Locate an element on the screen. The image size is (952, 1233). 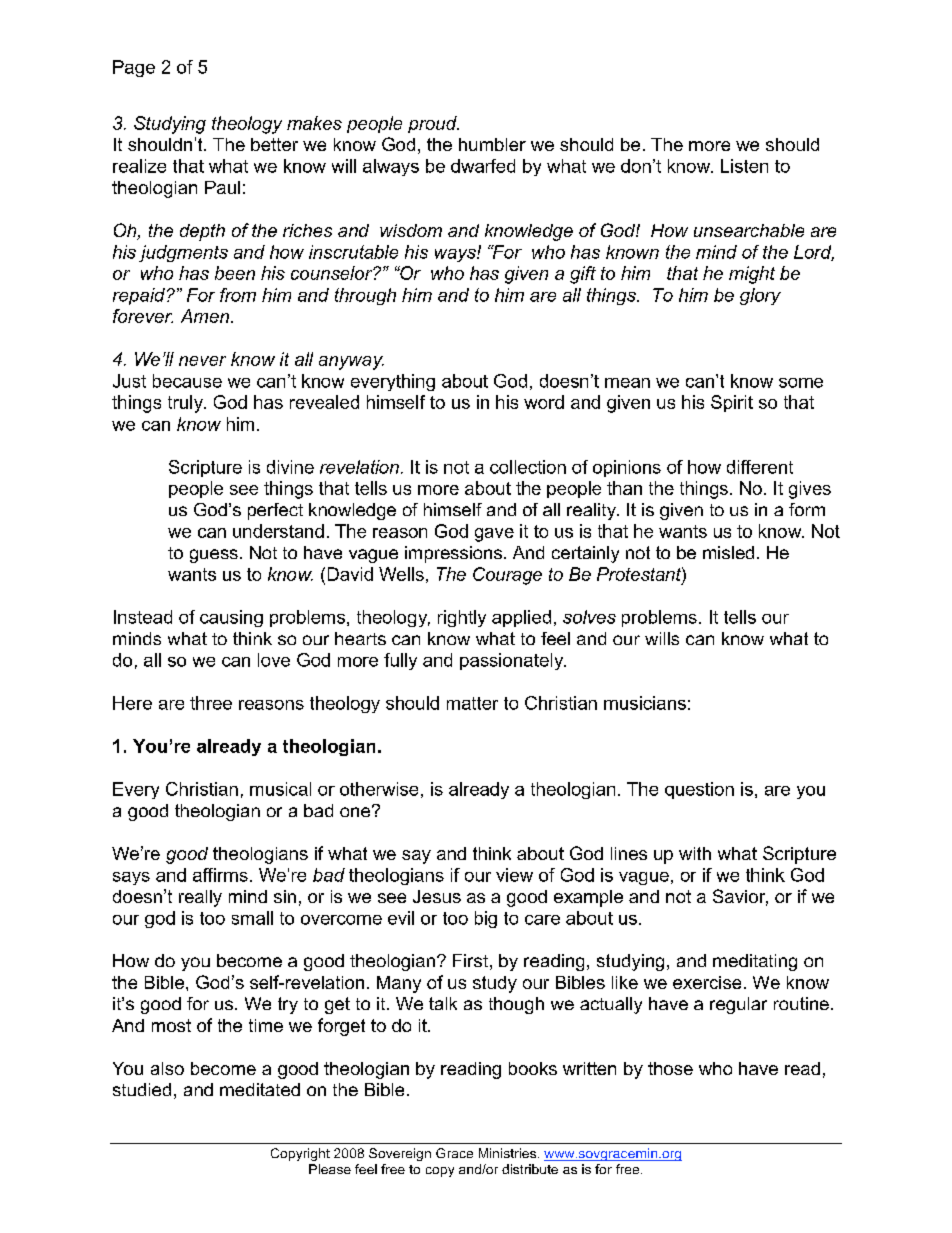
never is located at coordinates (202, 361).
